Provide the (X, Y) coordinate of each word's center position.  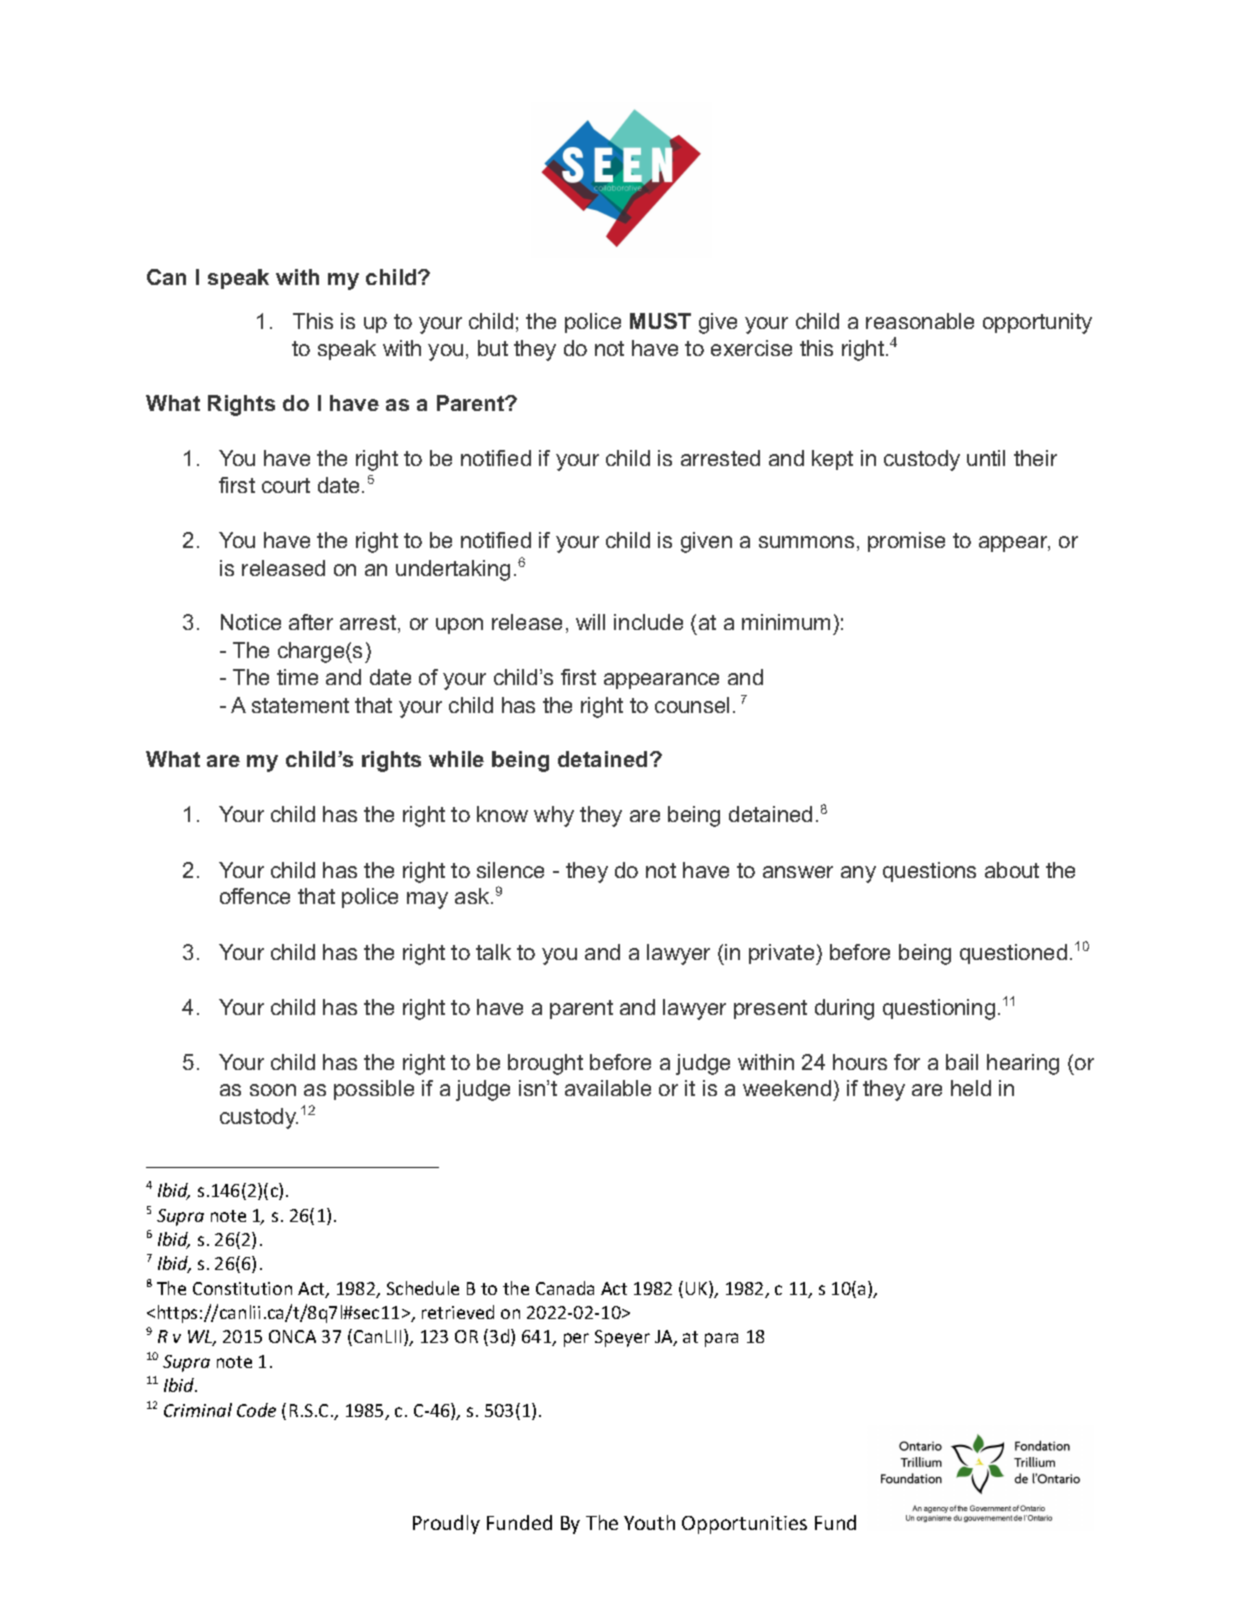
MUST (660, 321)
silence (510, 870)
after (311, 622)
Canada (565, 1288)
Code (256, 1410)
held (971, 1088)
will (590, 622)
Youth (649, 1522)
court (286, 485)
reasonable (920, 321)
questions (929, 872)
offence (255, 896)
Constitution (242, 1288)
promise (906, 542)
